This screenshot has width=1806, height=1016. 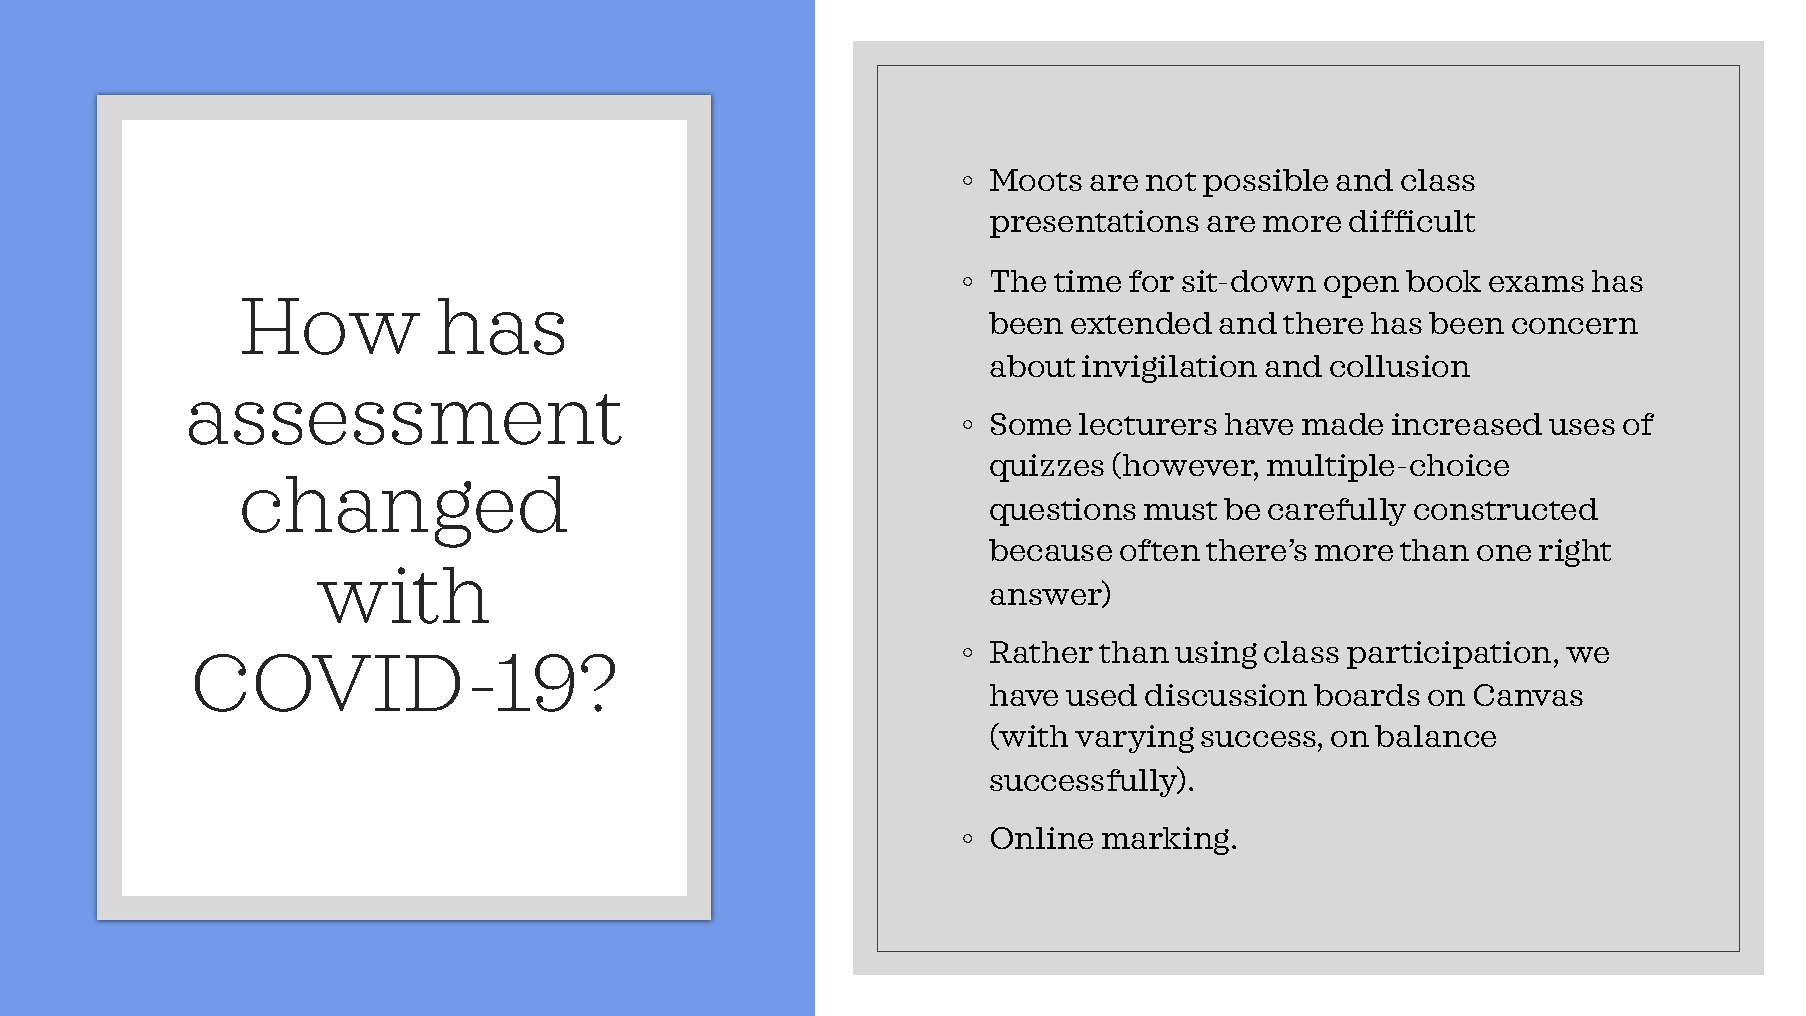 What do you see at coordinates (1449, 655) in the screenshot?
I see `participation` at bounding box center [1449, 655].
